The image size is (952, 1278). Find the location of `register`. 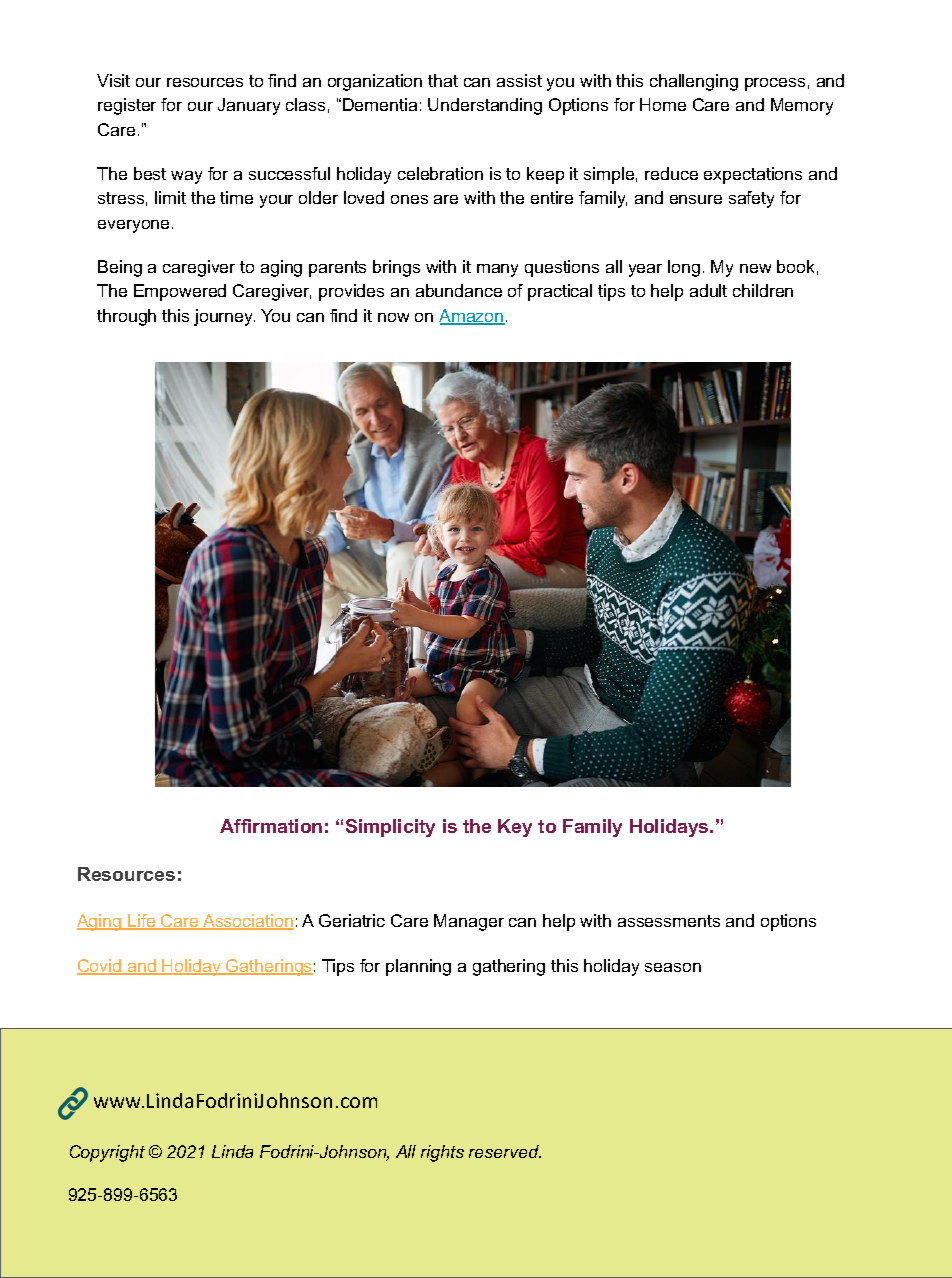

register is located at coordinates (127, 106).
